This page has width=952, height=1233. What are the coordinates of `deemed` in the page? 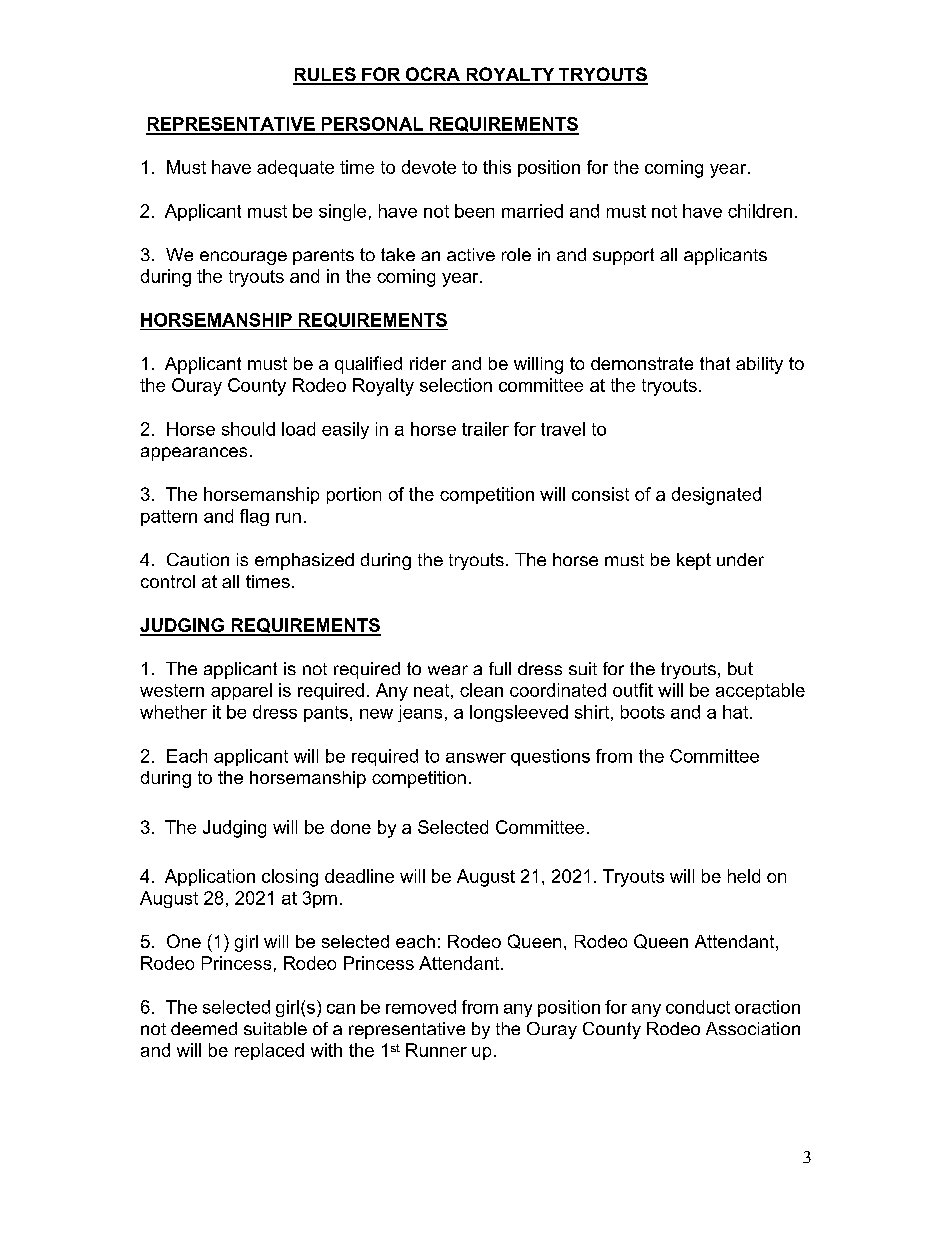 It's located at (204, 1028).
